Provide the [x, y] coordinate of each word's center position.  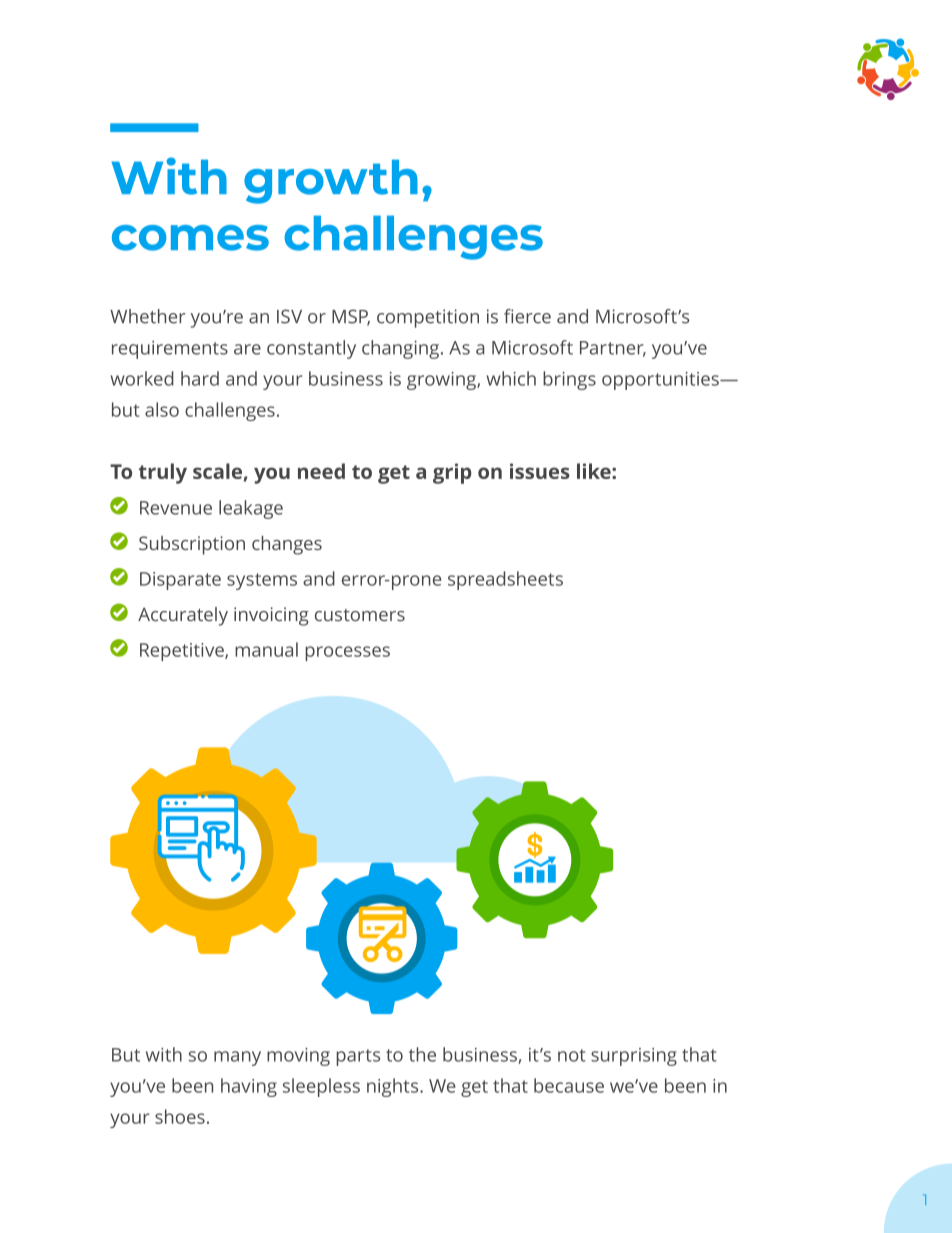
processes [347, 653]
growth [331, 181]
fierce [527, 316]
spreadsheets [505, 580]
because [569, 1085]
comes [190, 238]
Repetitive [183, 652]
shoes [180, 1116]
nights [394, 1087]
